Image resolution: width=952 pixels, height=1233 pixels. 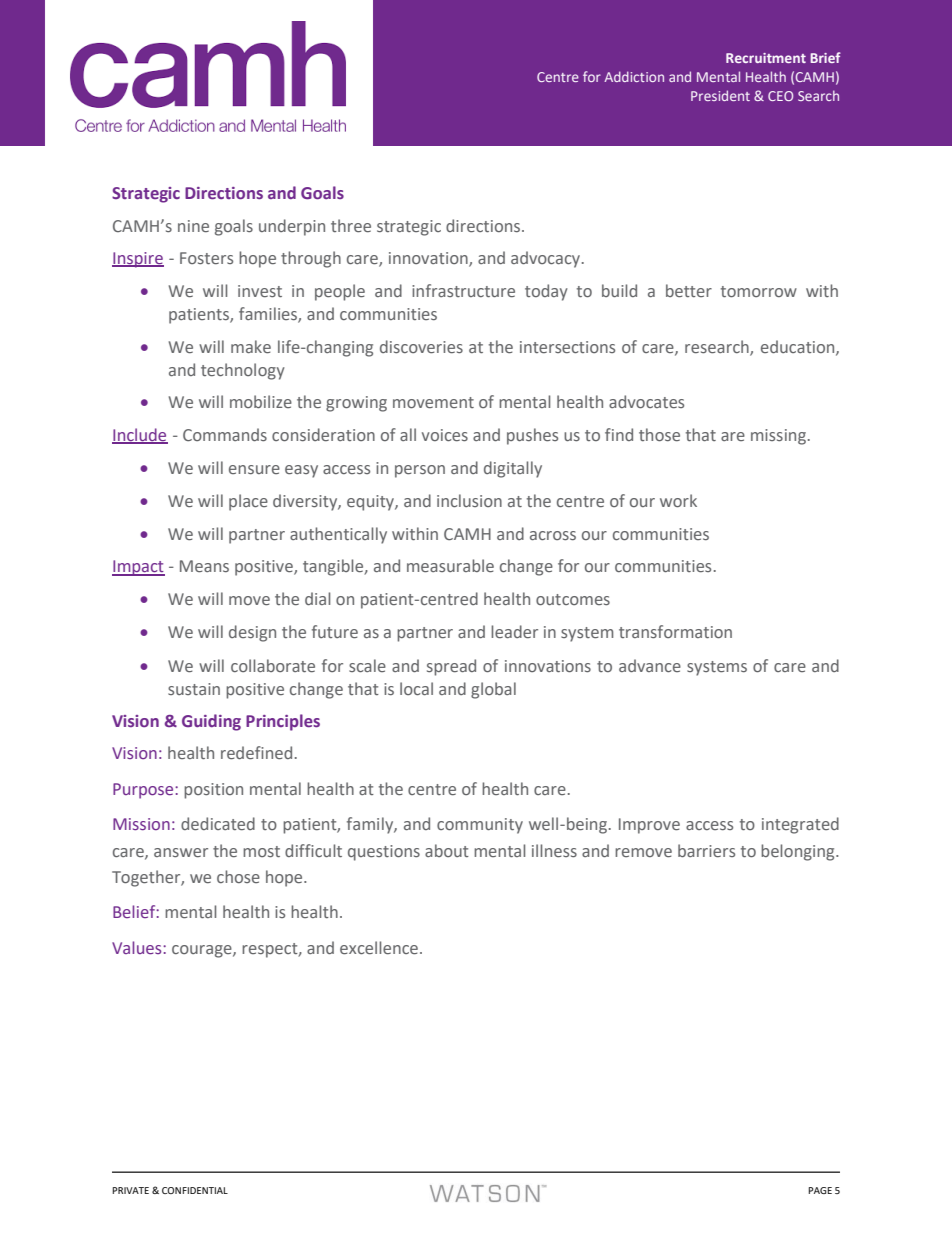 What do you see at coordinates (720, 95) in the document?
I see `President` at bounding box center [720, 95].
